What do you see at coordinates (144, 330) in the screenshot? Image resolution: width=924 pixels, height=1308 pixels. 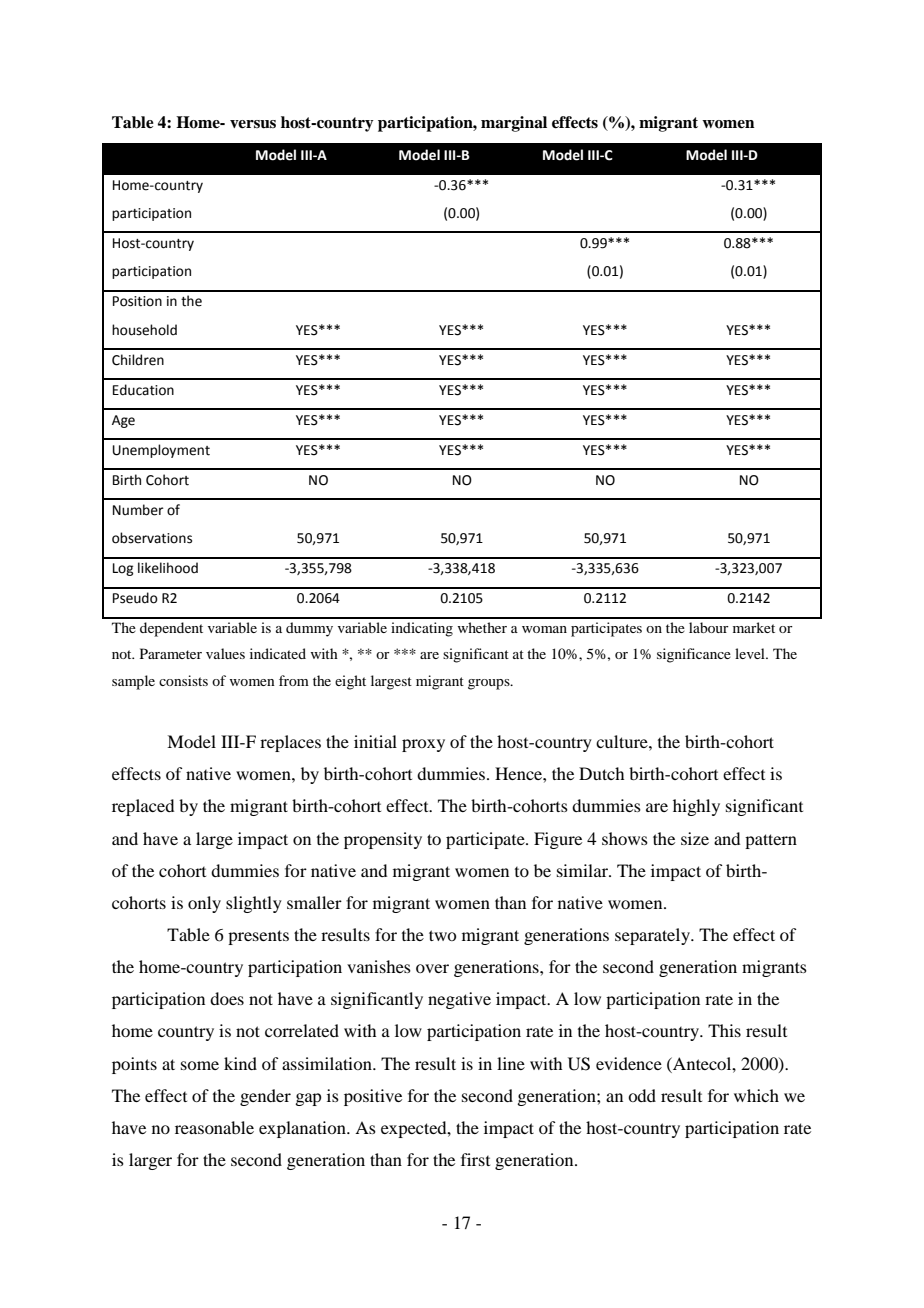 I see `household` at bounding box center [144, 330].
